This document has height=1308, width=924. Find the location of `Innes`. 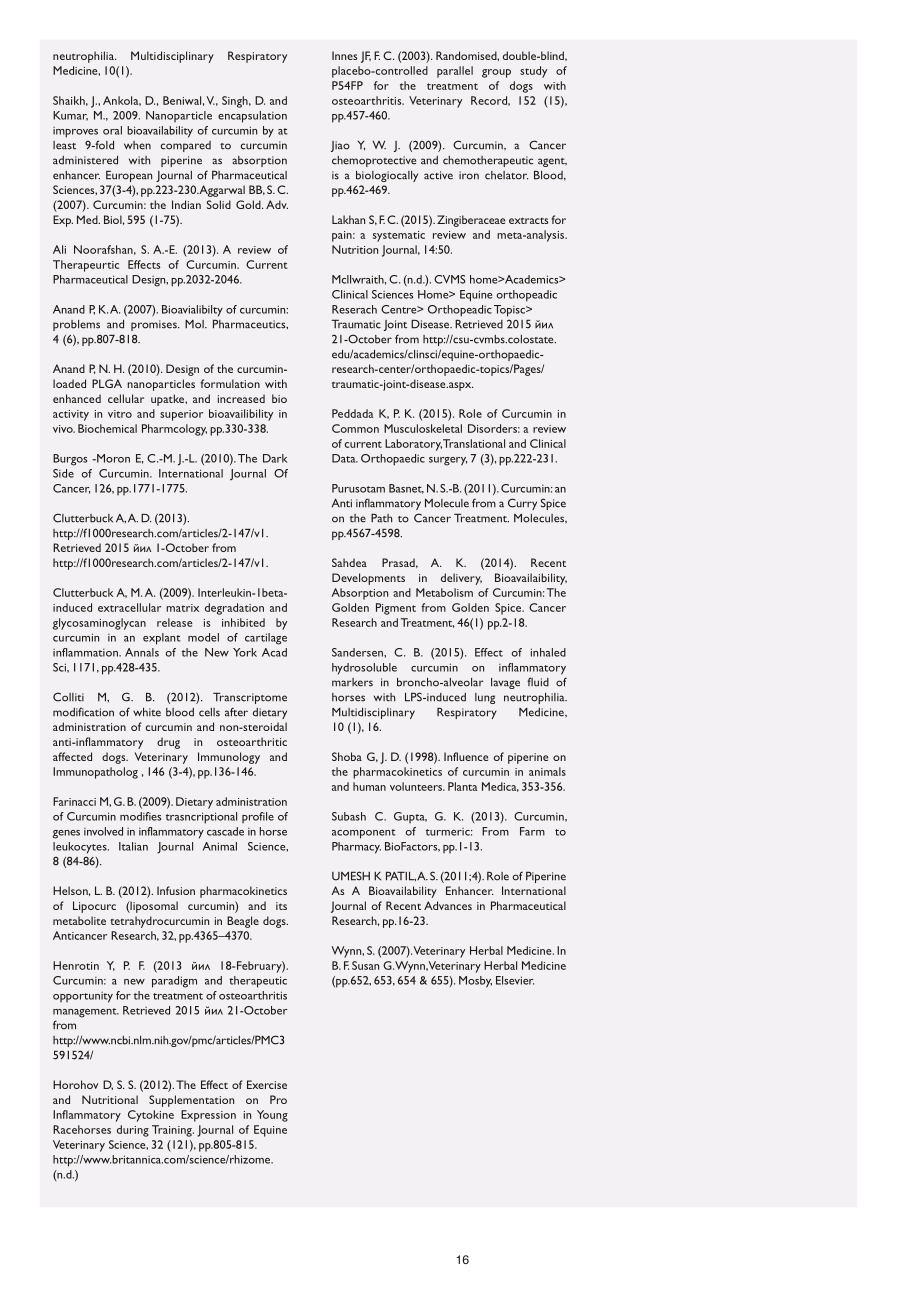

Innes is located at coordinates (344, 55).
